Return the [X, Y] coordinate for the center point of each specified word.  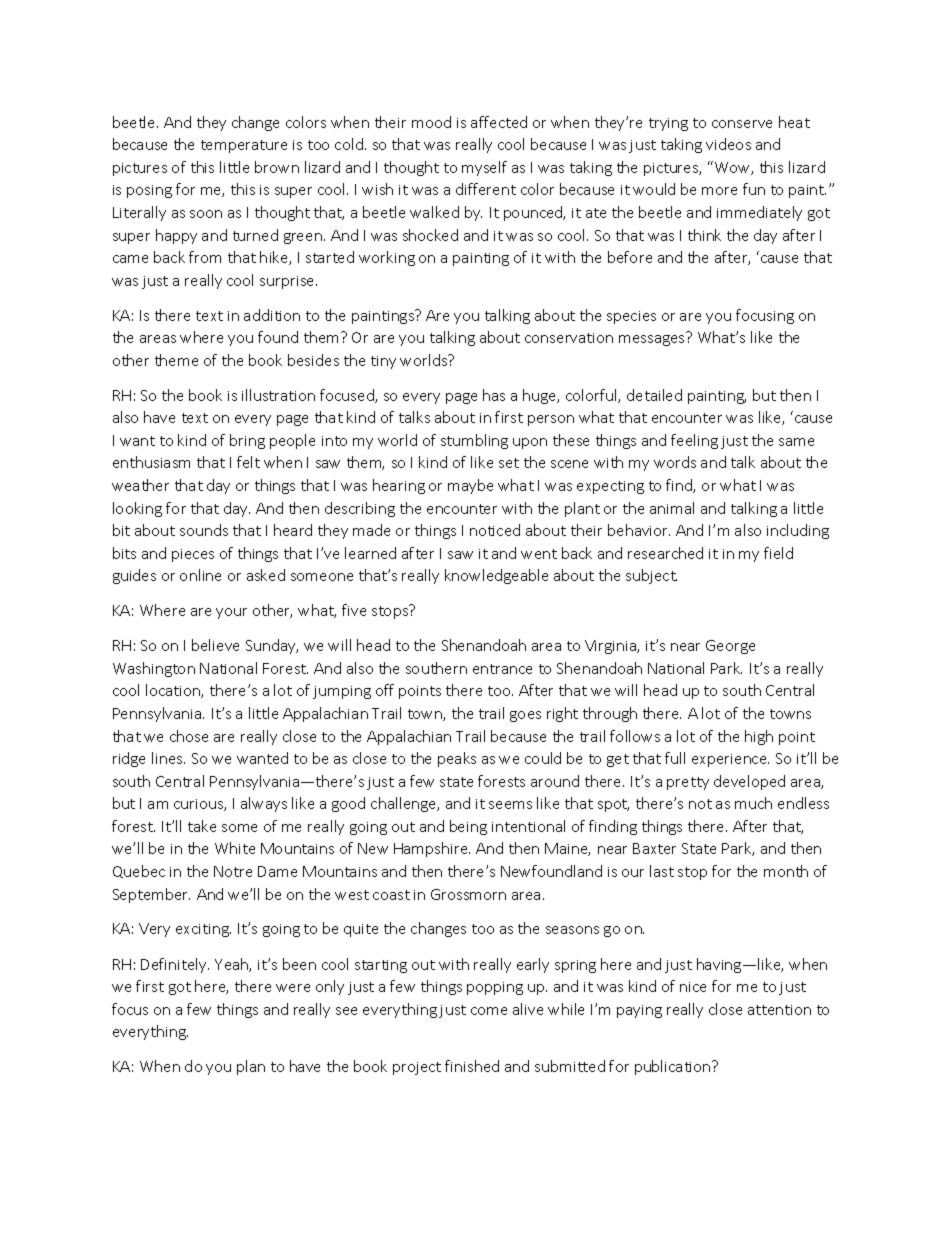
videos [728, 144]
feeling [694, 441]
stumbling [474, 441]
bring [247, 441]
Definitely [175, 965]
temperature [244, 146]
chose [189, 736]
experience [730, 760]
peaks [457, 759]
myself [484, 168]
